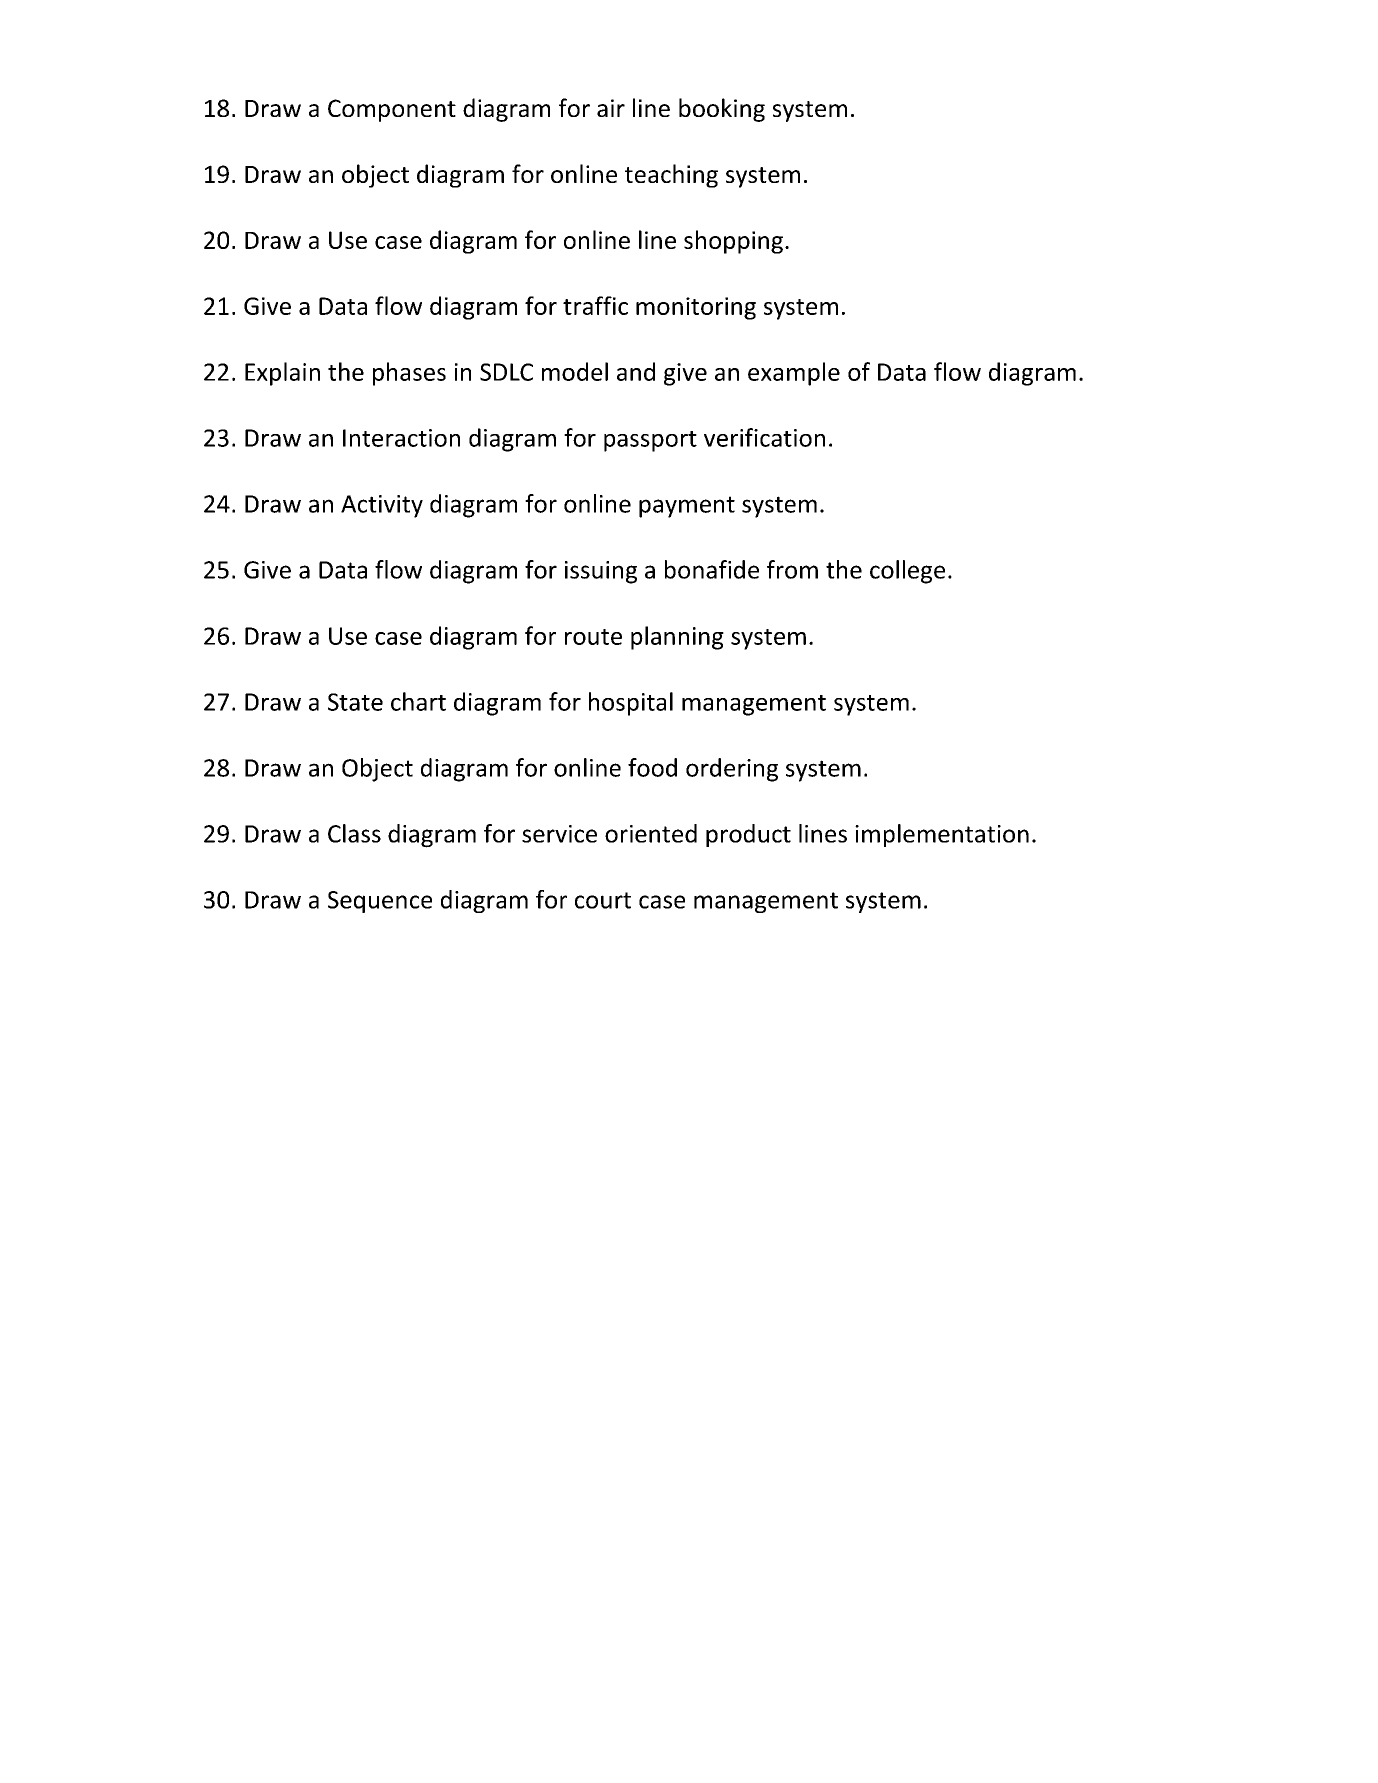 This document has width=1378, height=1783. What do you see at coordinates (392, 110) in the document?
I see `Component` at bounding box center [392, 110].
